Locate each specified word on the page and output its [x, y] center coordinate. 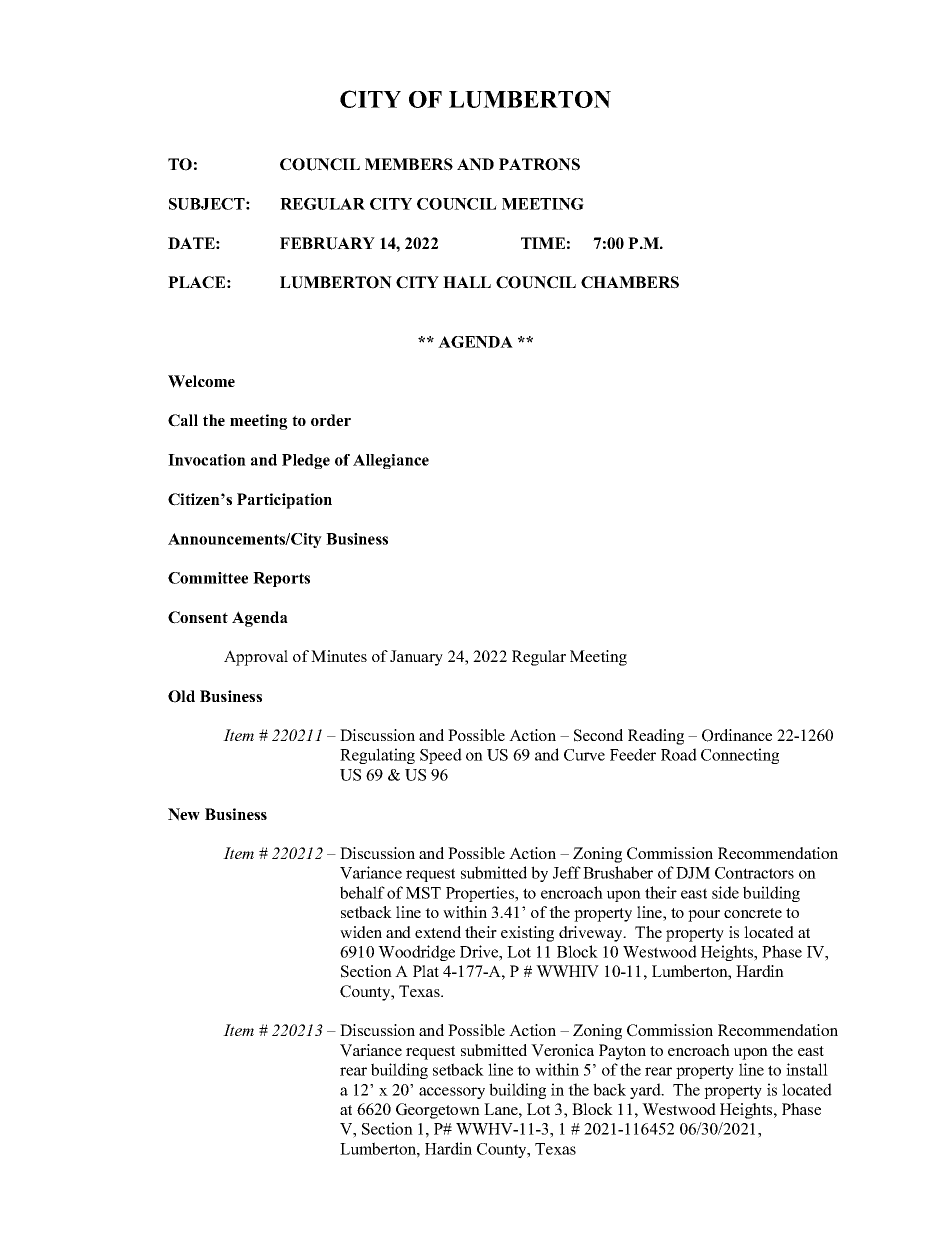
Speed [441, 756]
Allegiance [391, 461]
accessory [452, 1093]
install [807, 1069]
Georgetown [438, 1111]
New [184, 814]
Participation [284, 501]
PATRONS [539, 164]
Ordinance [737, 735]
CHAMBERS [630, 282]
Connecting [740, 756]
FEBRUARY [327, 243]
